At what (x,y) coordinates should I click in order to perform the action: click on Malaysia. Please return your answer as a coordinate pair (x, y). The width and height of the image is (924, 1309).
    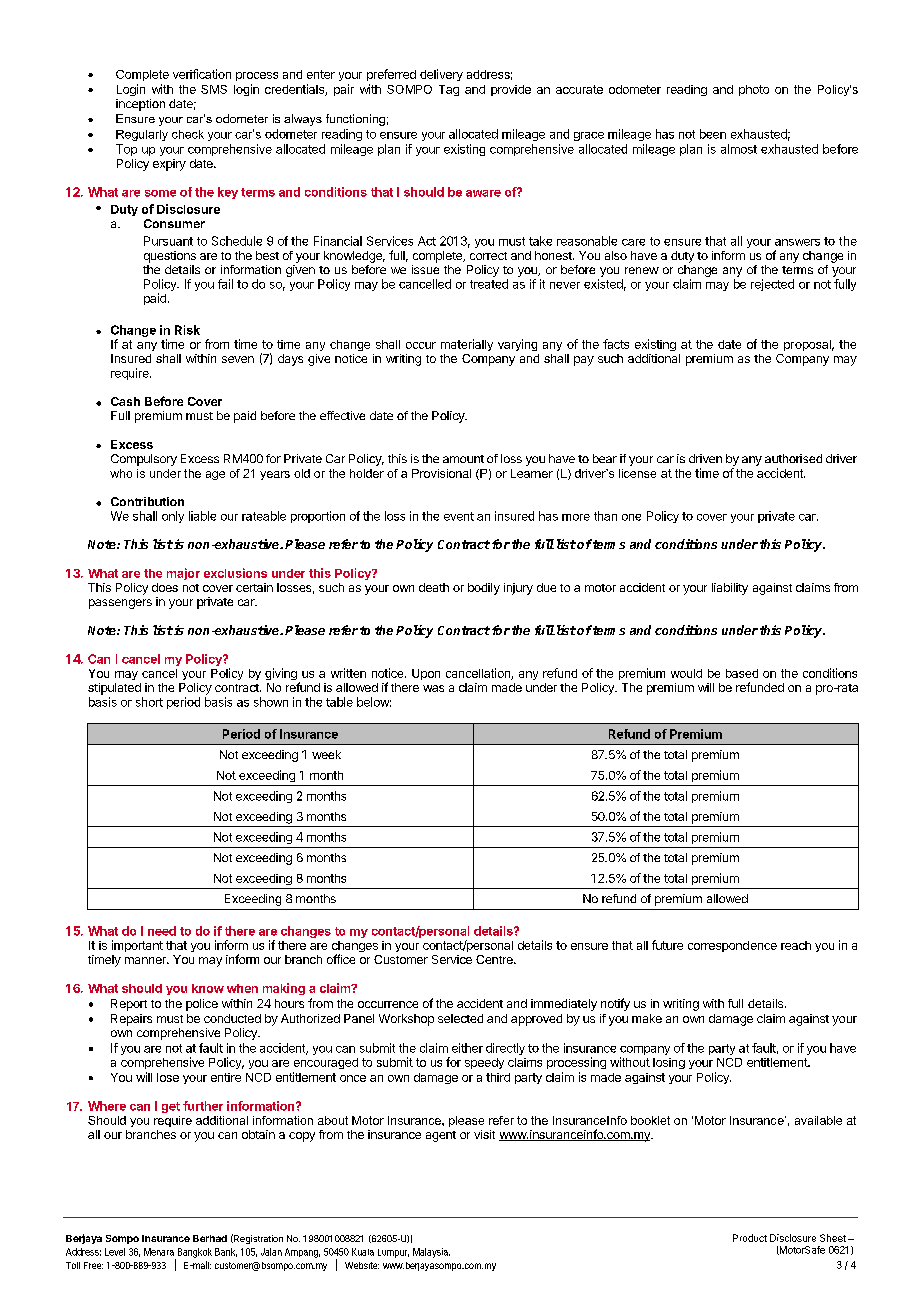
    Looking at the image, I should click on (431, 1253).
